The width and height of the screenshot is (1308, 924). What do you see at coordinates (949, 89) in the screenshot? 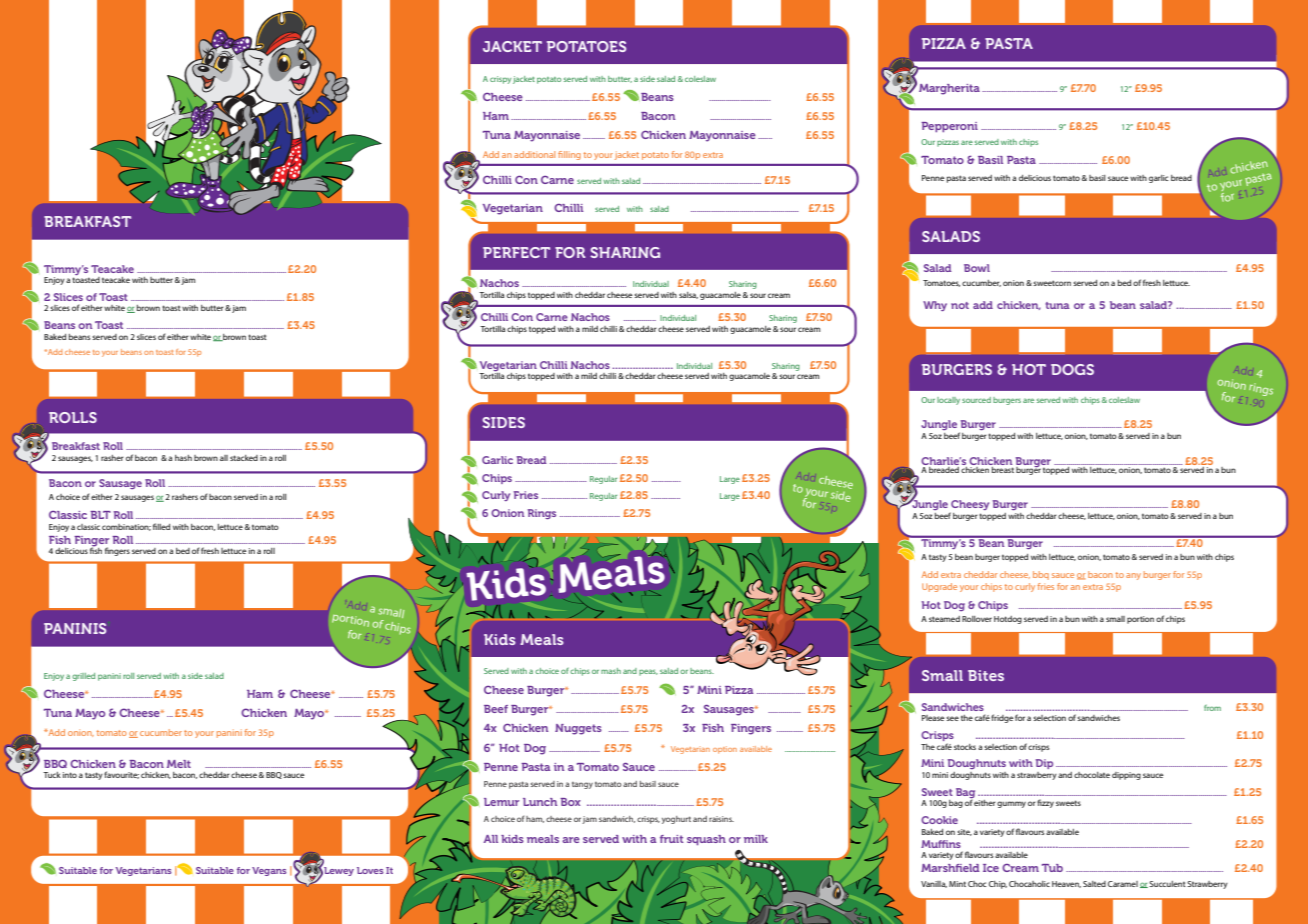
I see `Margherita` at bounding box center [949, 89].
